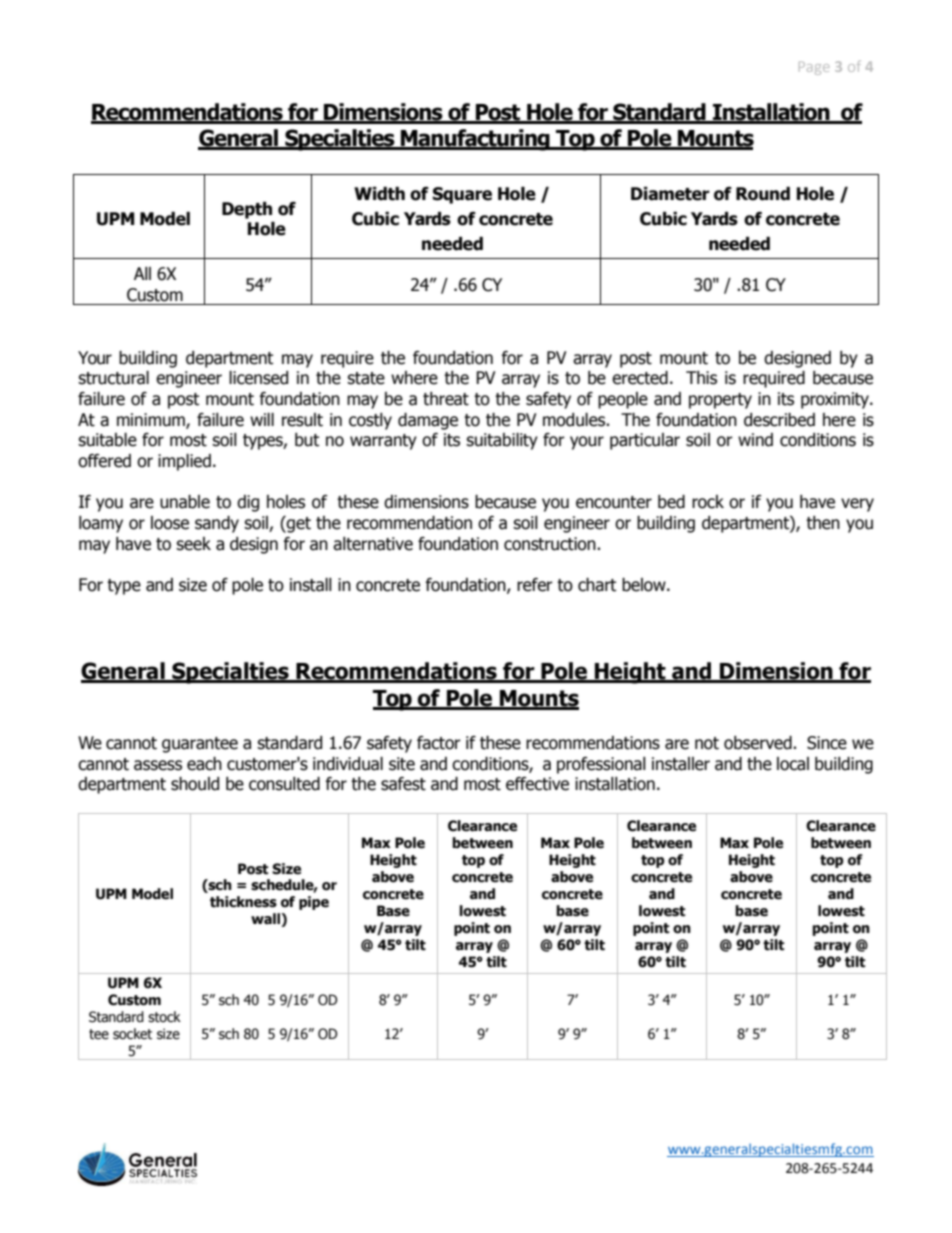  I want to click on minimum, so click(152, 421).
